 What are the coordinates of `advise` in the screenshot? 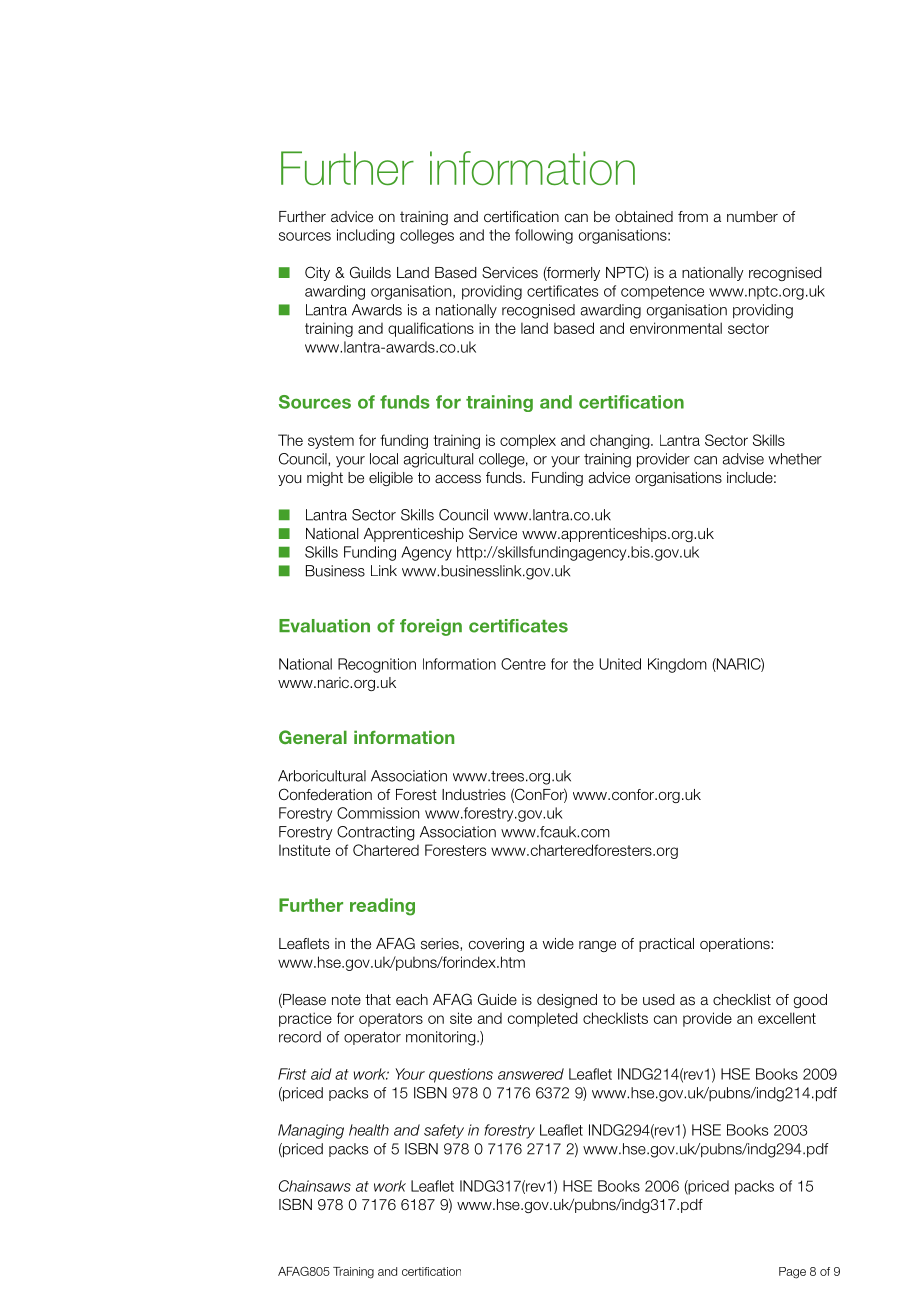 It's located at (743, 459).
